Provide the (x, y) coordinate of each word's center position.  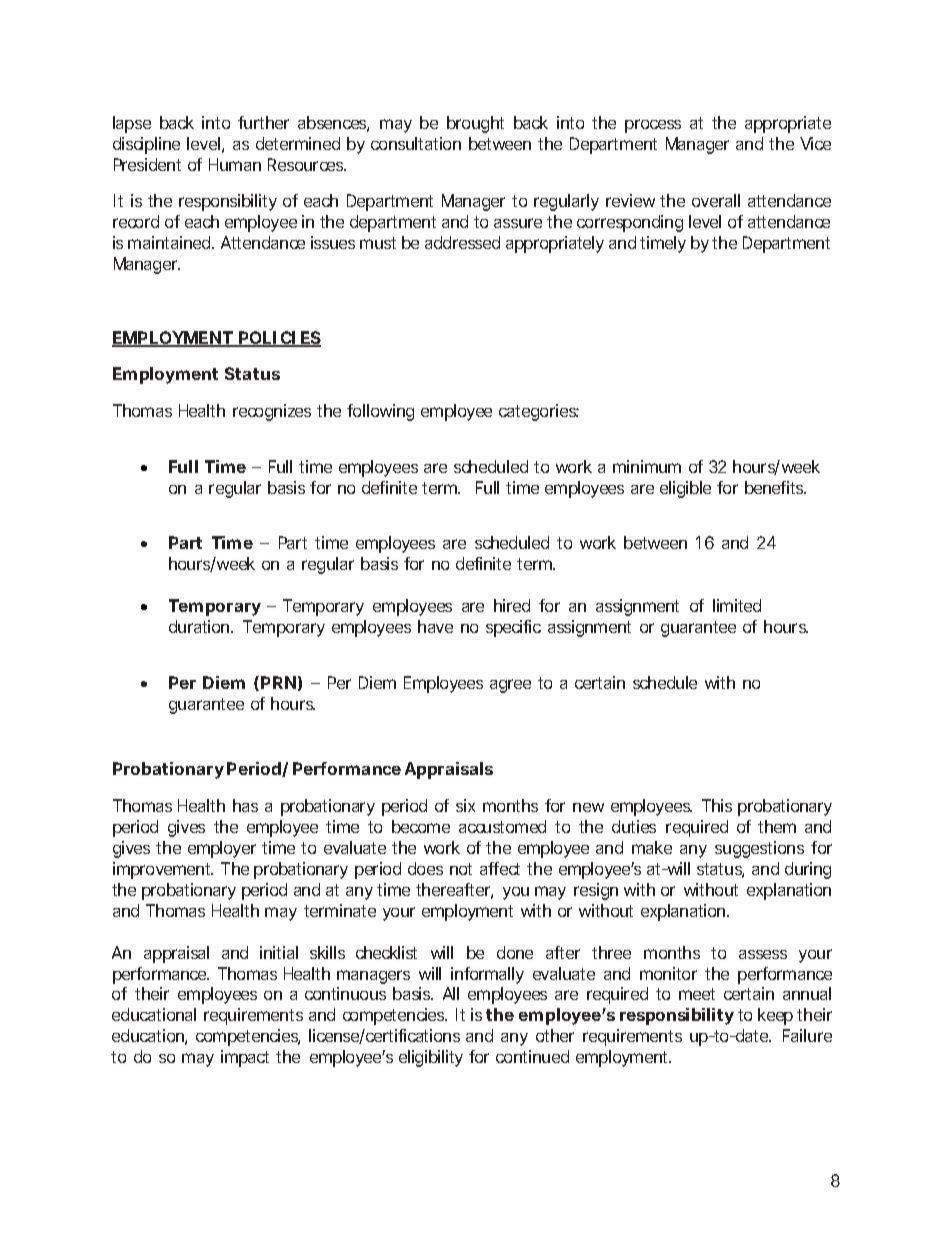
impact (245, 1058)
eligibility (431, 1058)
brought (475, 124)
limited (737, 605)
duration (200, 626)
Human (235, 164)
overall (716, 200)
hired (512, 605)
